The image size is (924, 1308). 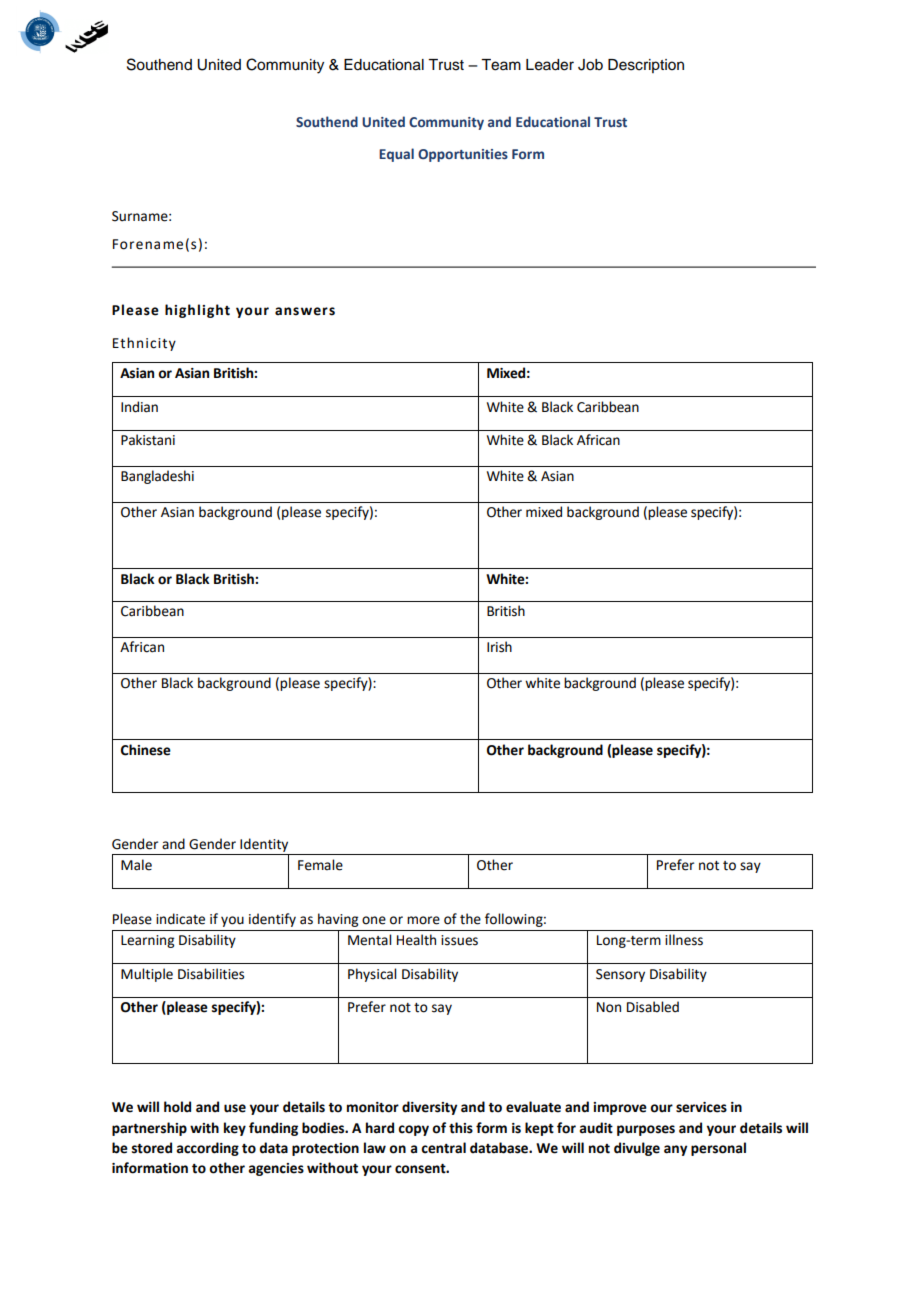 I want to click on Sensory, so click(x=620, y=975).
